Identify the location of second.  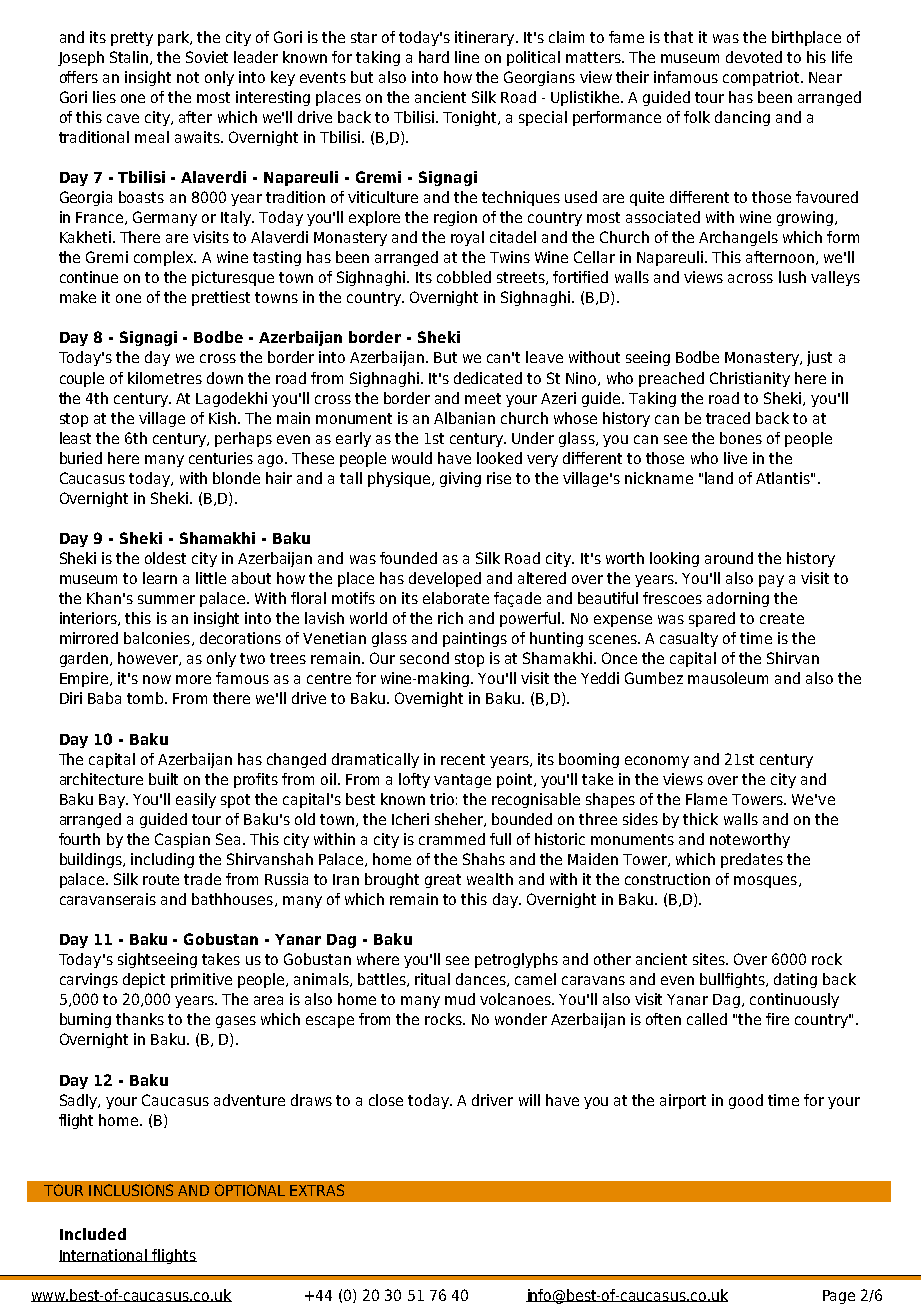
(424, 658).
